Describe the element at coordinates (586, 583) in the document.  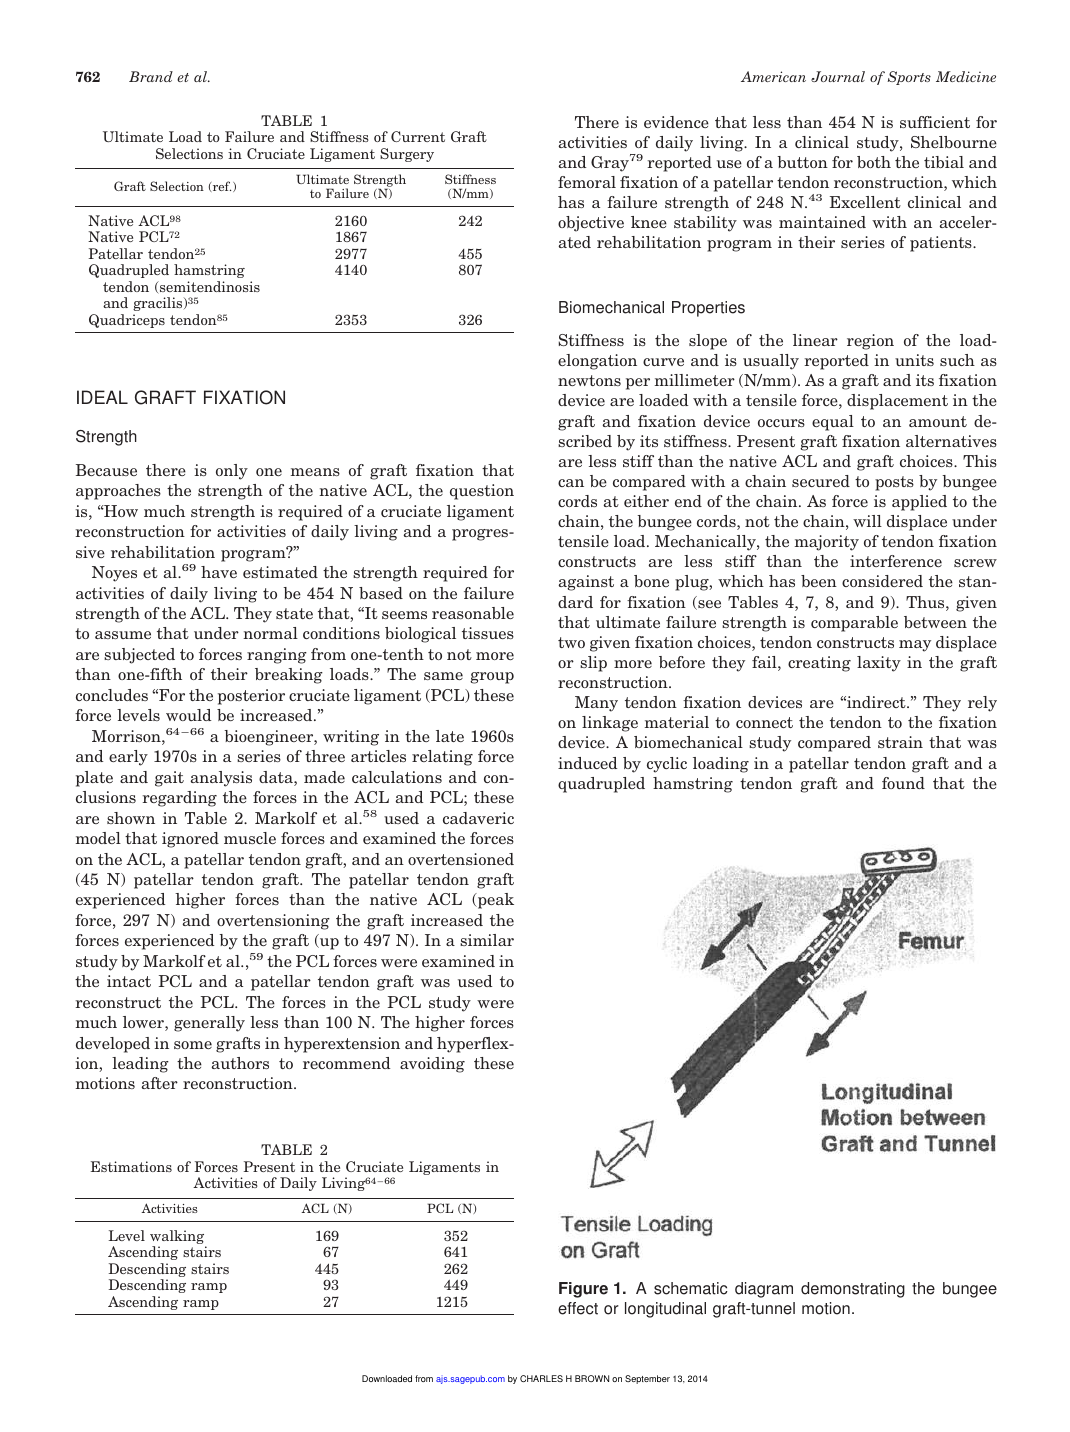
I see `against` at that location.
